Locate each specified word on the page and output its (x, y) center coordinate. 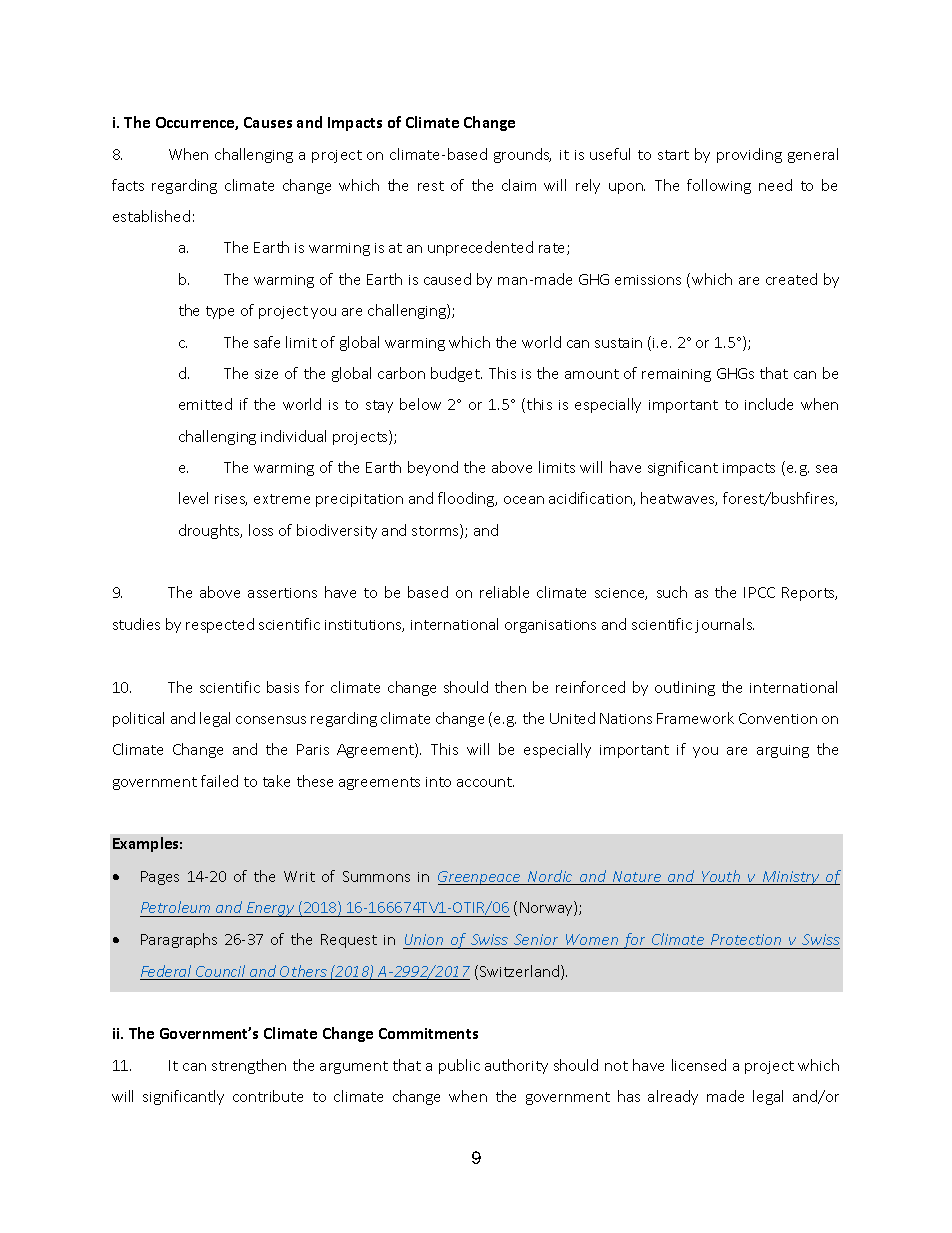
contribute (268, 1096)
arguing (783, 751)
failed (219, 781)
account (485, 782)
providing (749, 155)
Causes (268, 122)
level (193, 498)
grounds (522, 155)
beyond (433, 468)
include (769, 404)
